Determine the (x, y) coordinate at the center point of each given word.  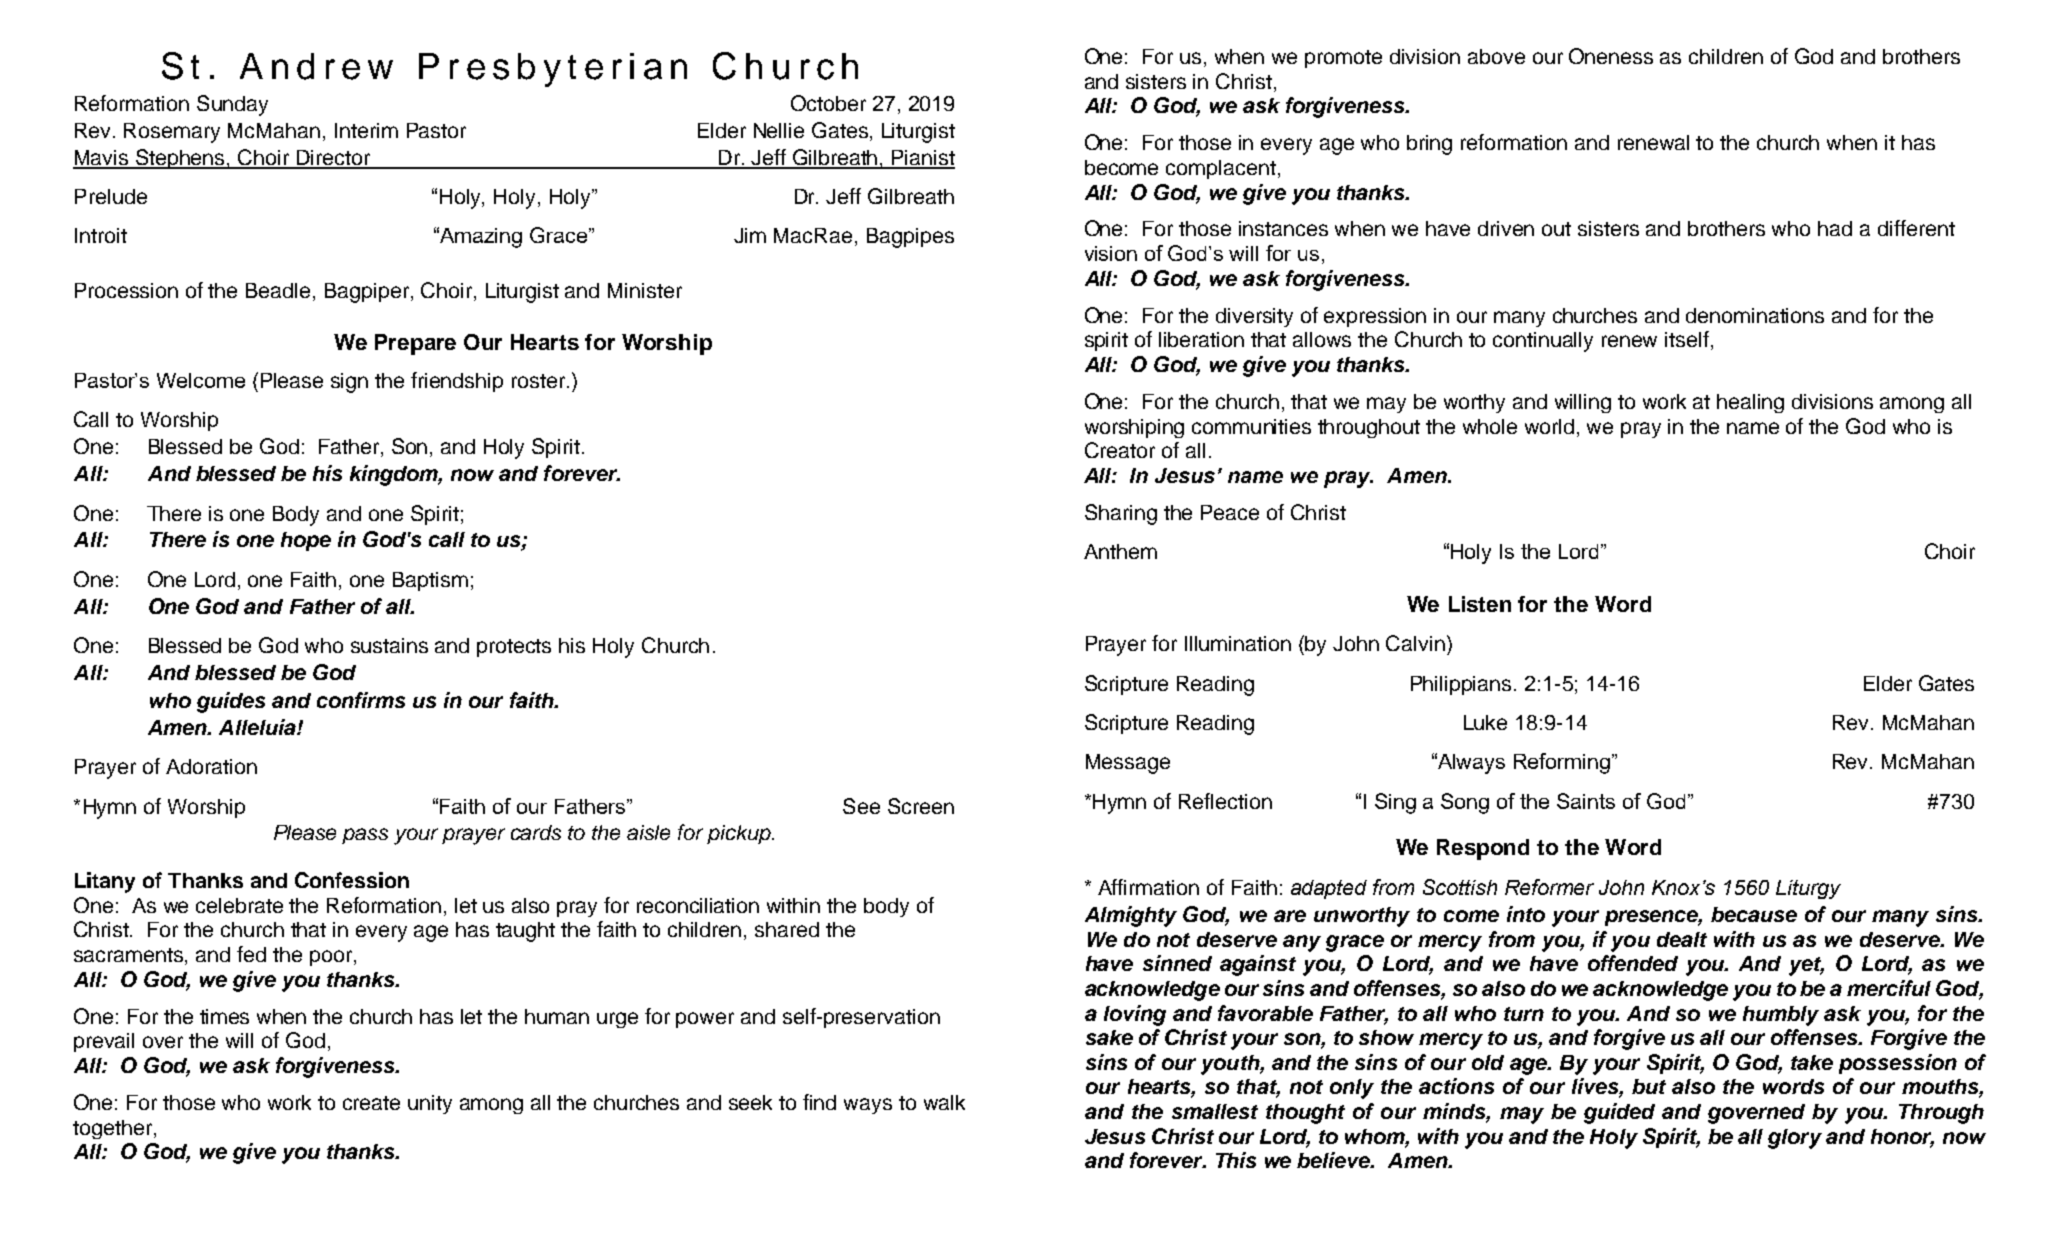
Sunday (232, 105)
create (371, 1103)
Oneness (1611, 56)
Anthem (1120, 551)
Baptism (430, 581)
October (828, 103)
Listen (1480, 604)
